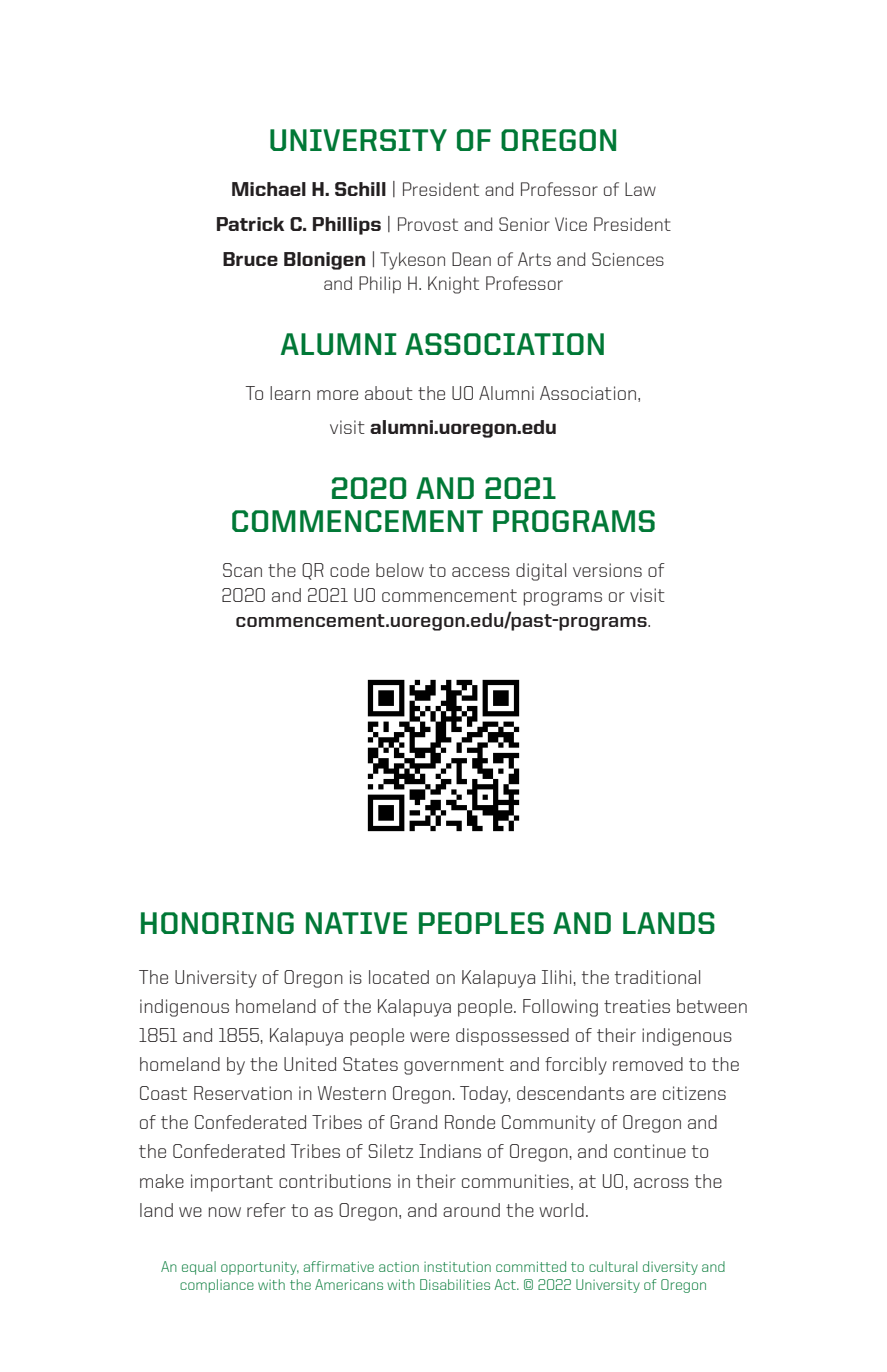  What do you see at coordinates (399, 977) in the screenshot?
I see `located` at bounding box center [399, 977].
